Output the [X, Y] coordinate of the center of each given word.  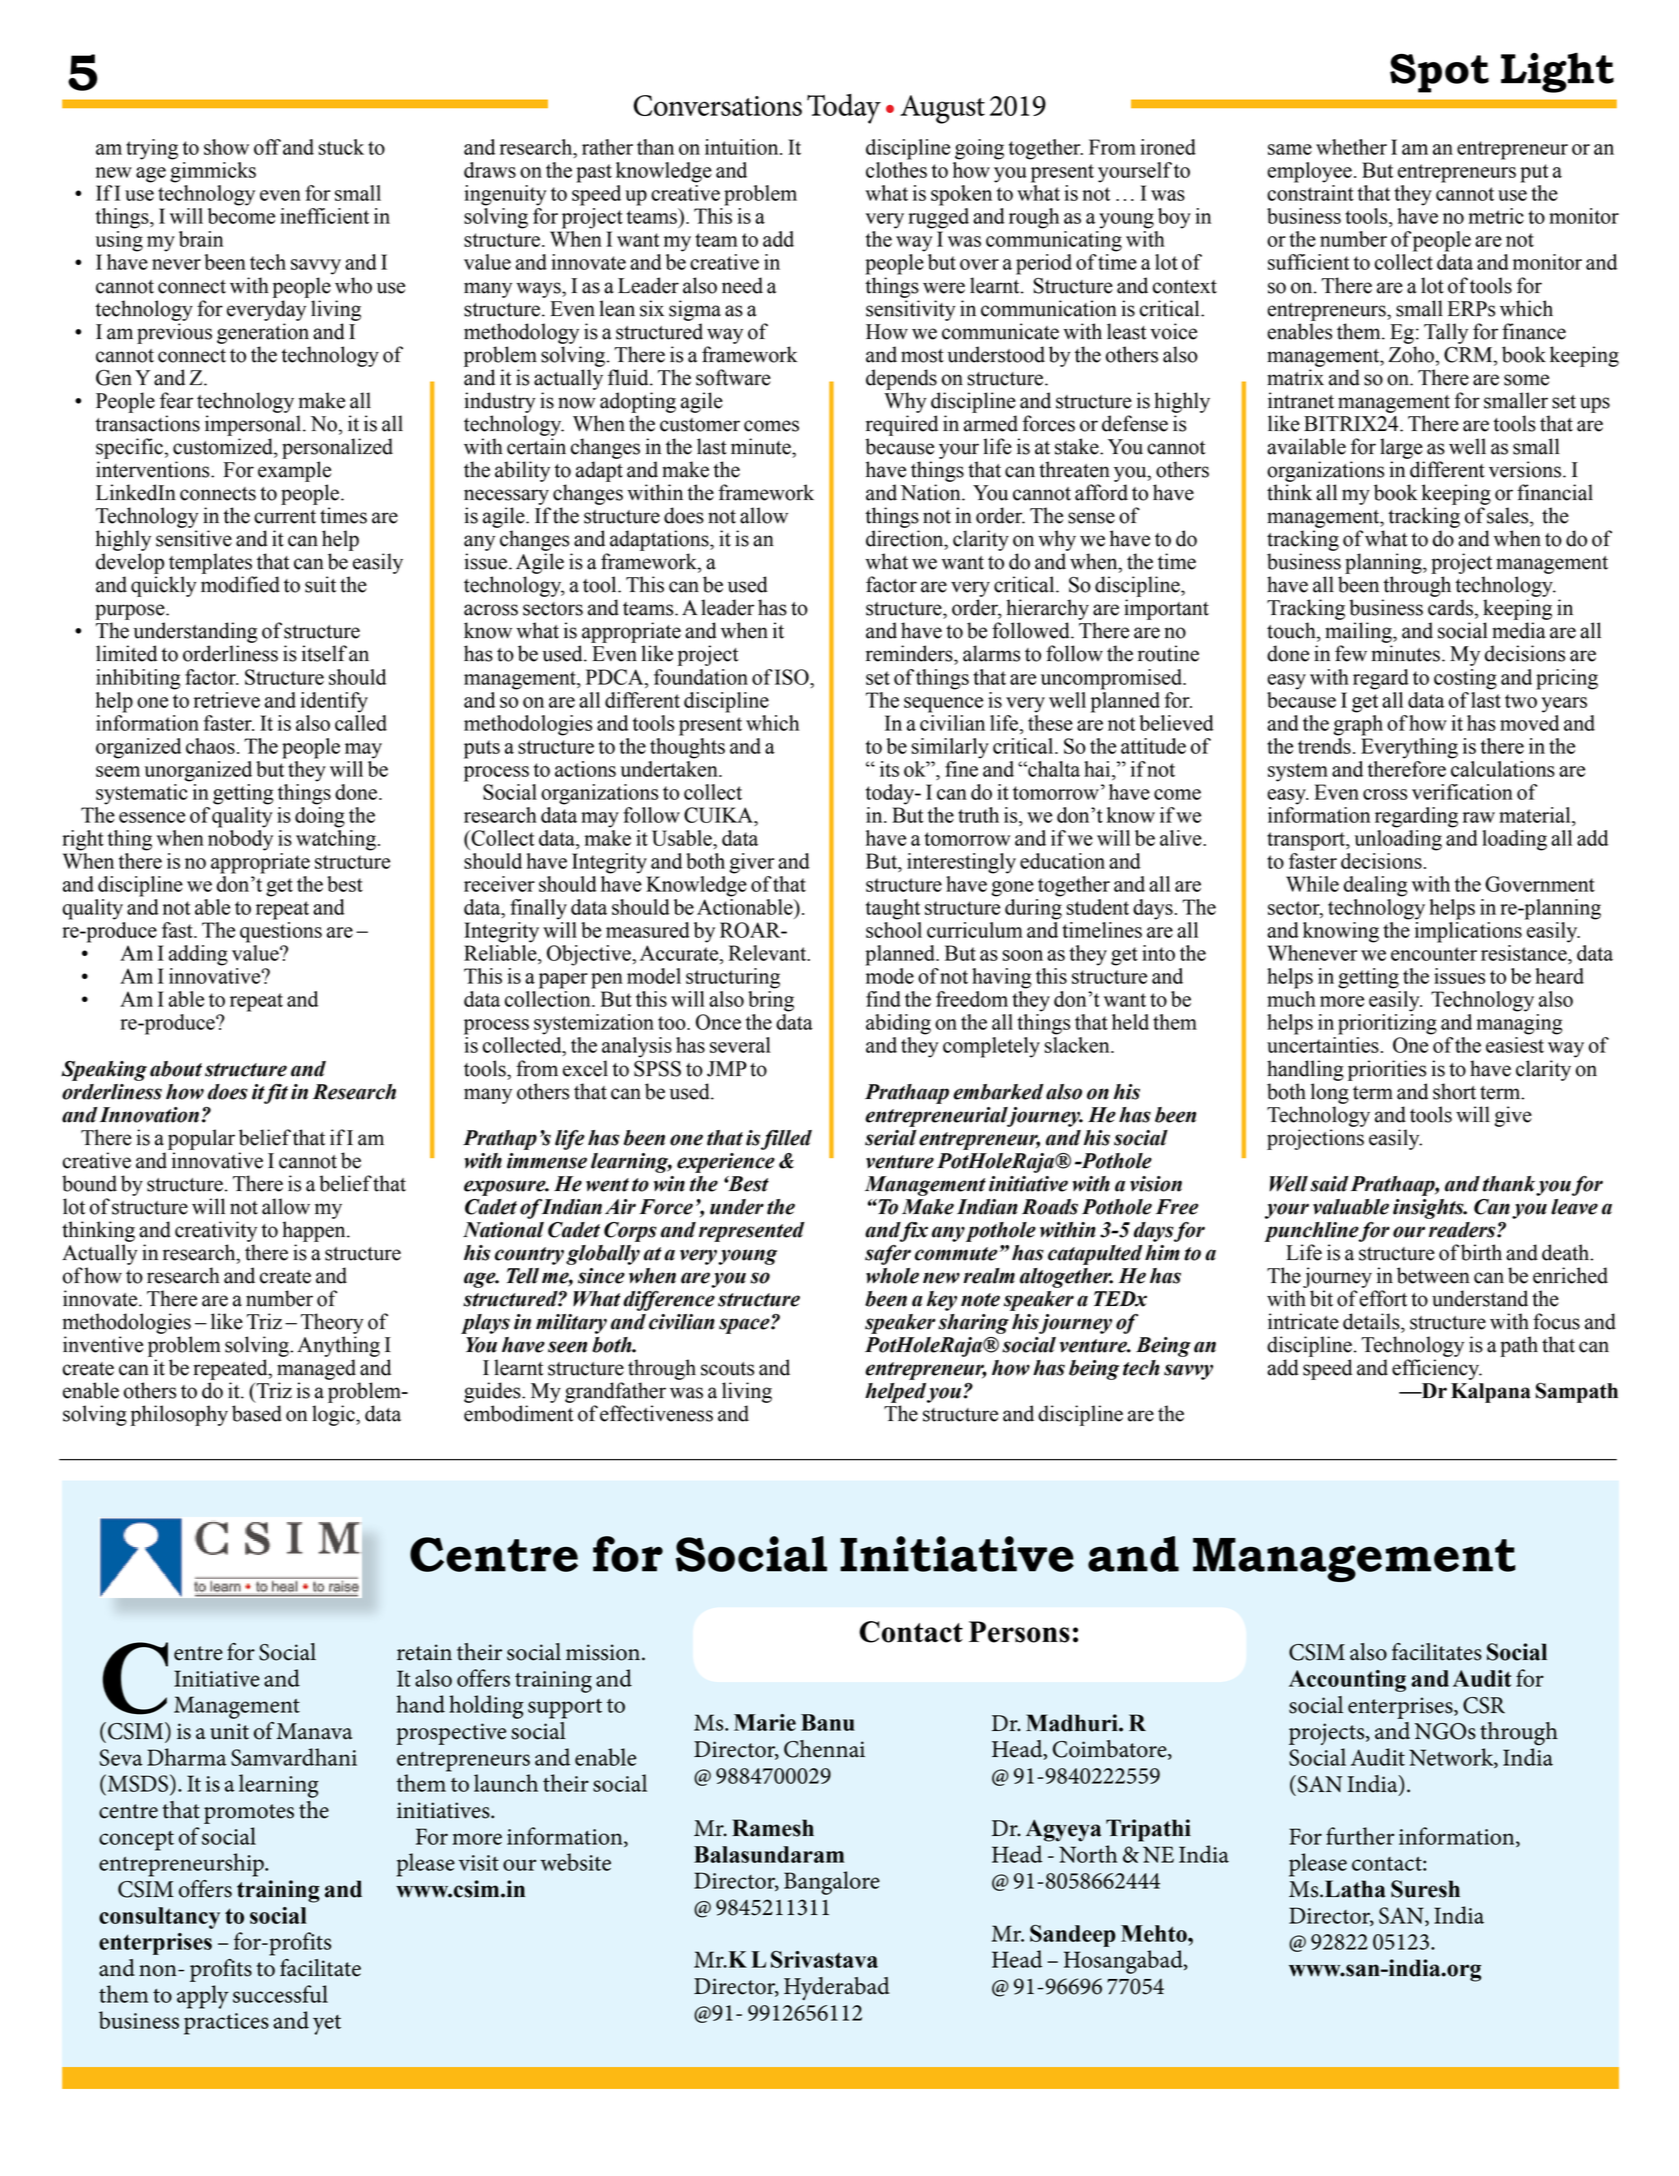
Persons [1019, 1632]
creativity [216, 1231]
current [285, 517]
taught [893, 909]
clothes [896, 170]
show [226, 147]
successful [280, 1994]
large [1401, 448]
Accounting [1347, 1681]
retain [424, 1652]
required [902, 425]
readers [1463, 1230]
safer [888, 1255]
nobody [240, 840]
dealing [1376, 886]
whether [1351, 147]
